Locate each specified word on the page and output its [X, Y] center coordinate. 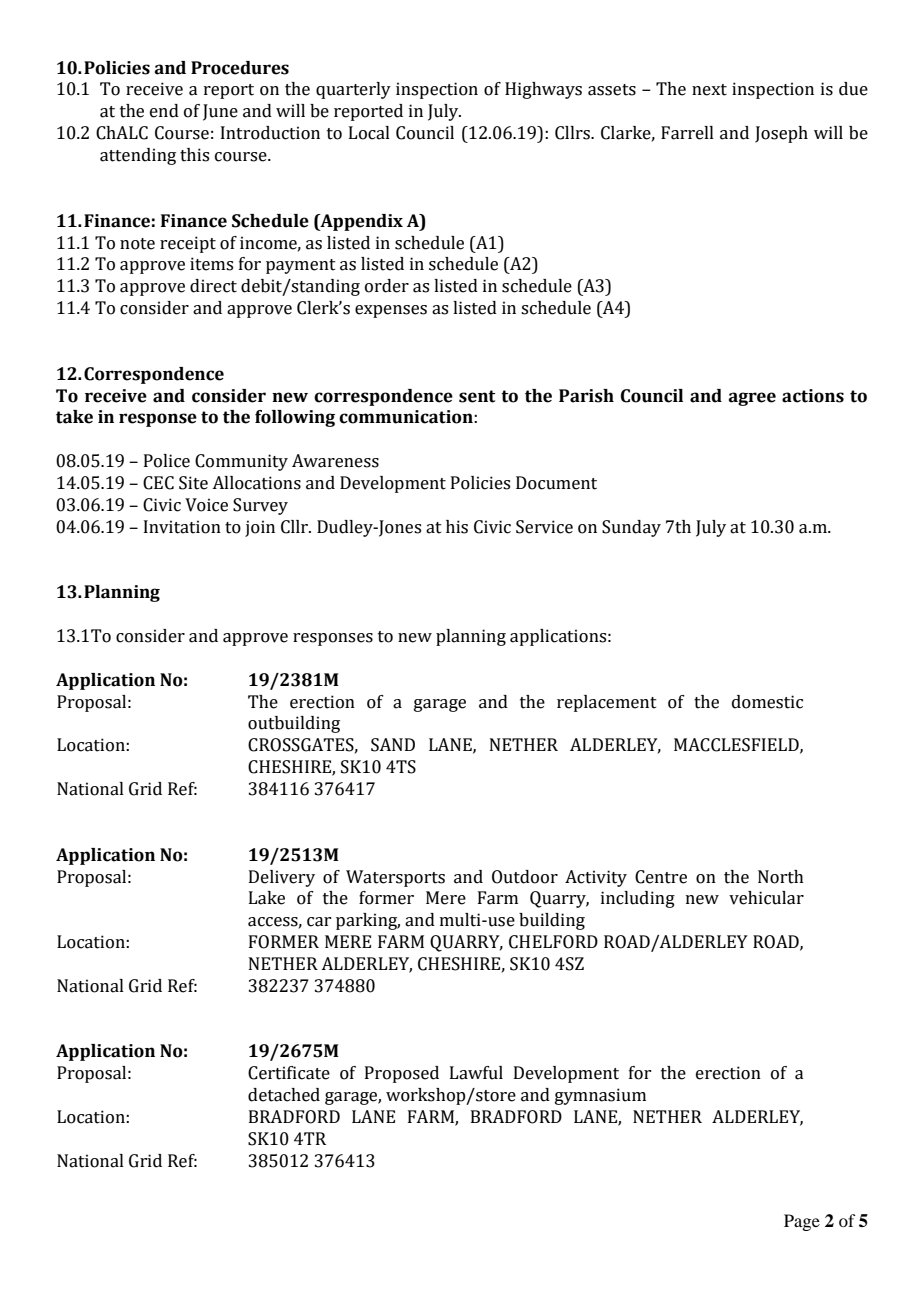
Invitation [182, 527]
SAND [393, 745]
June [220, 112]
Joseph [781, 134]
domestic [767, 702]
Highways [543, 90]
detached [284, 1095]
